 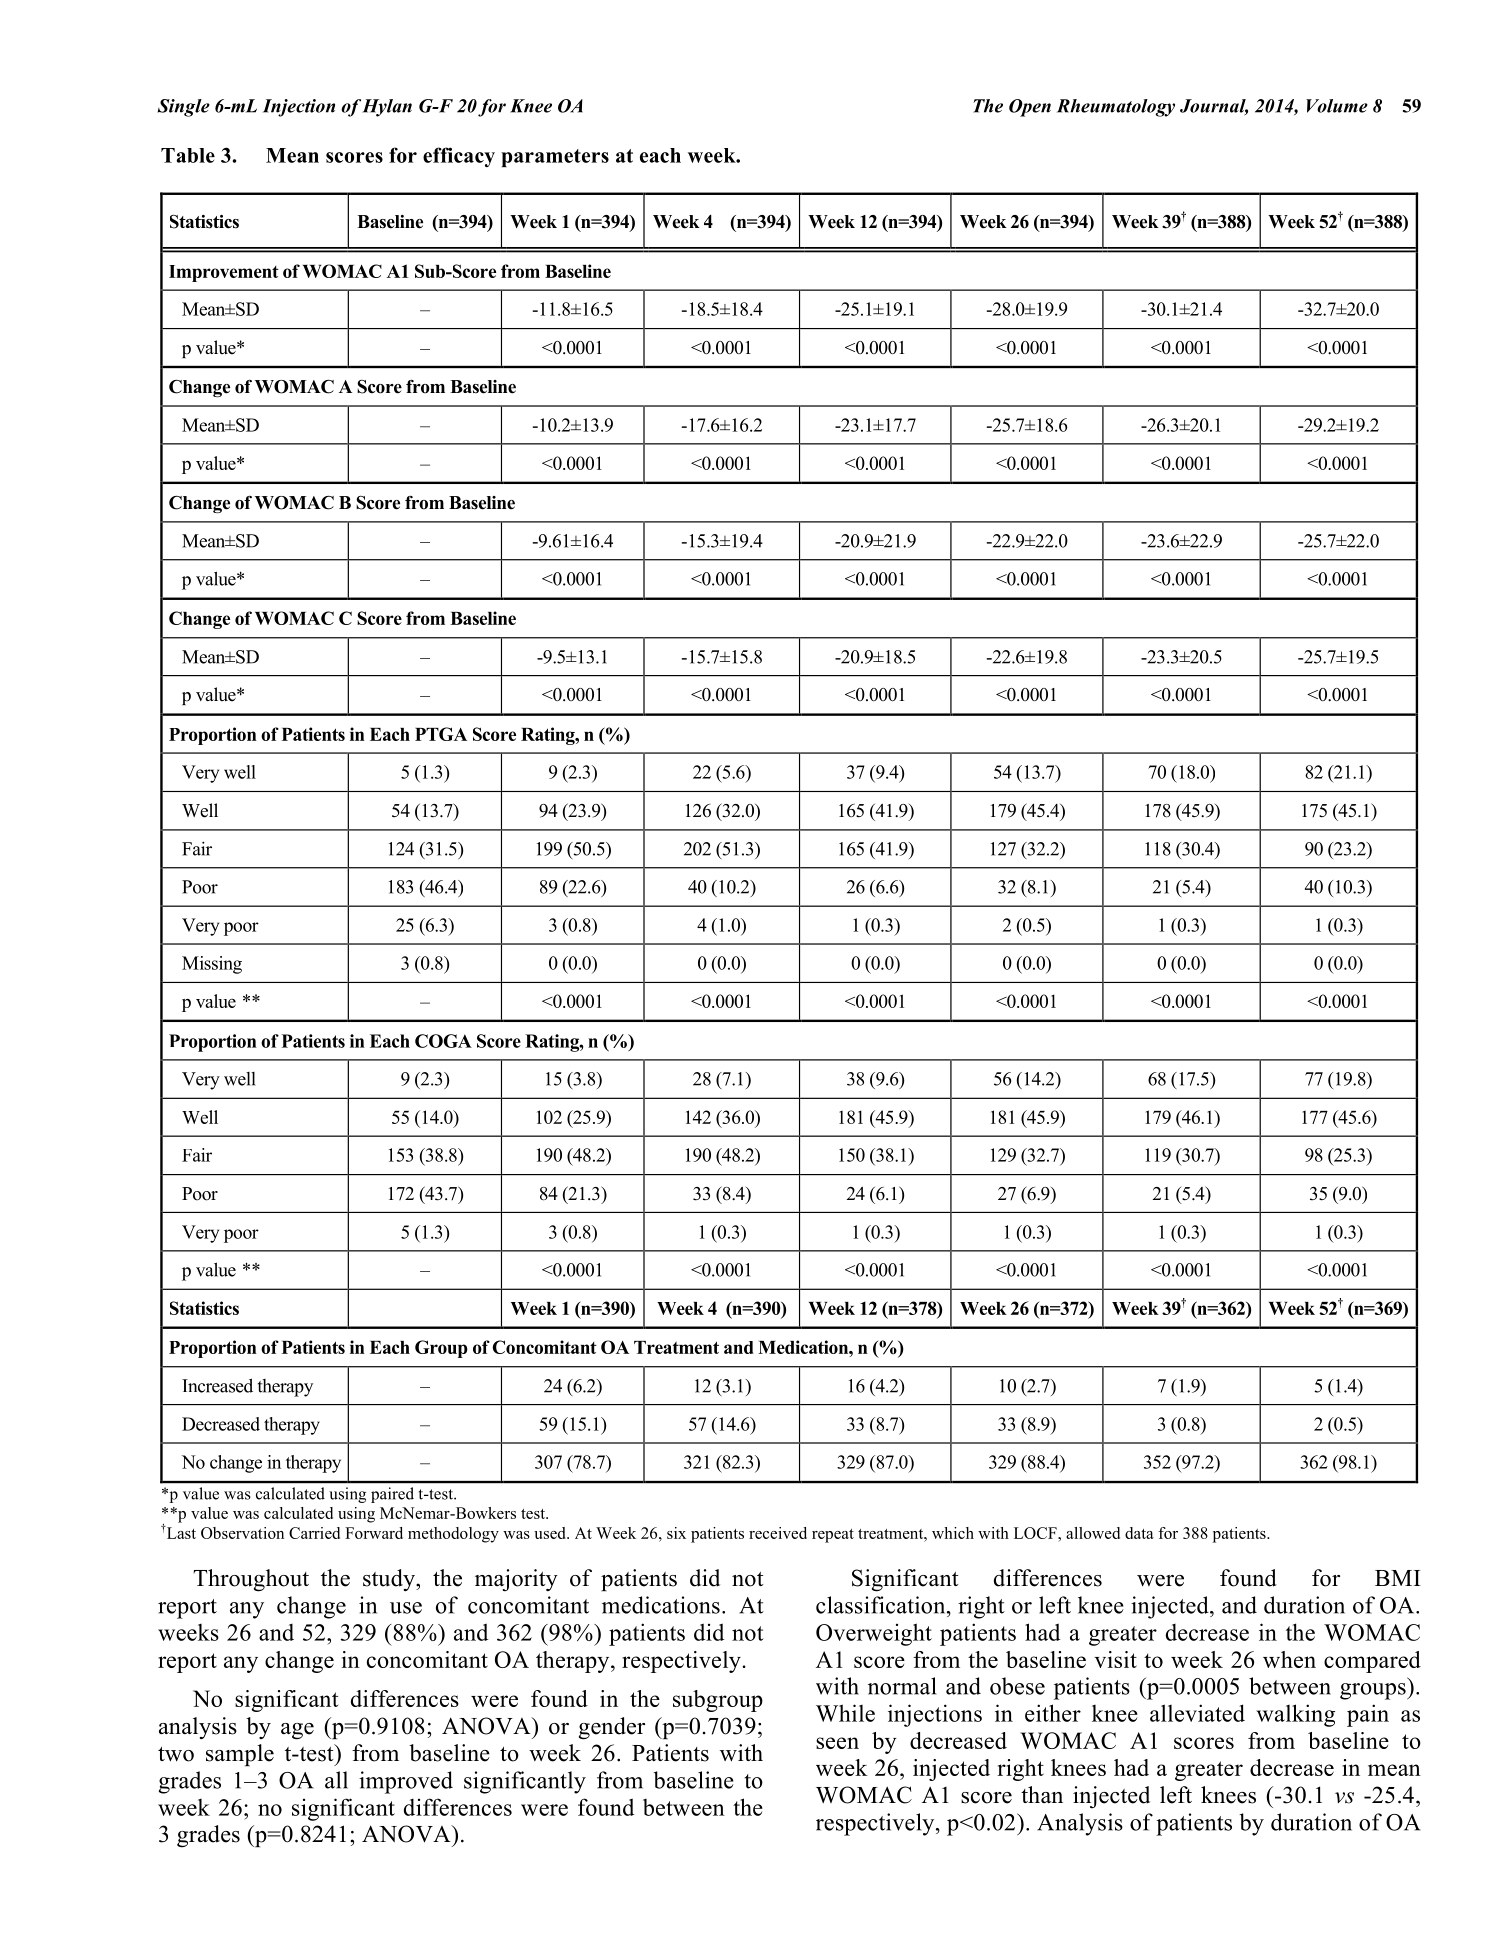 What do you see at coordinates (459, 157) in the screenshot?
I see `efficacy` at bounding box center [459, 157].
